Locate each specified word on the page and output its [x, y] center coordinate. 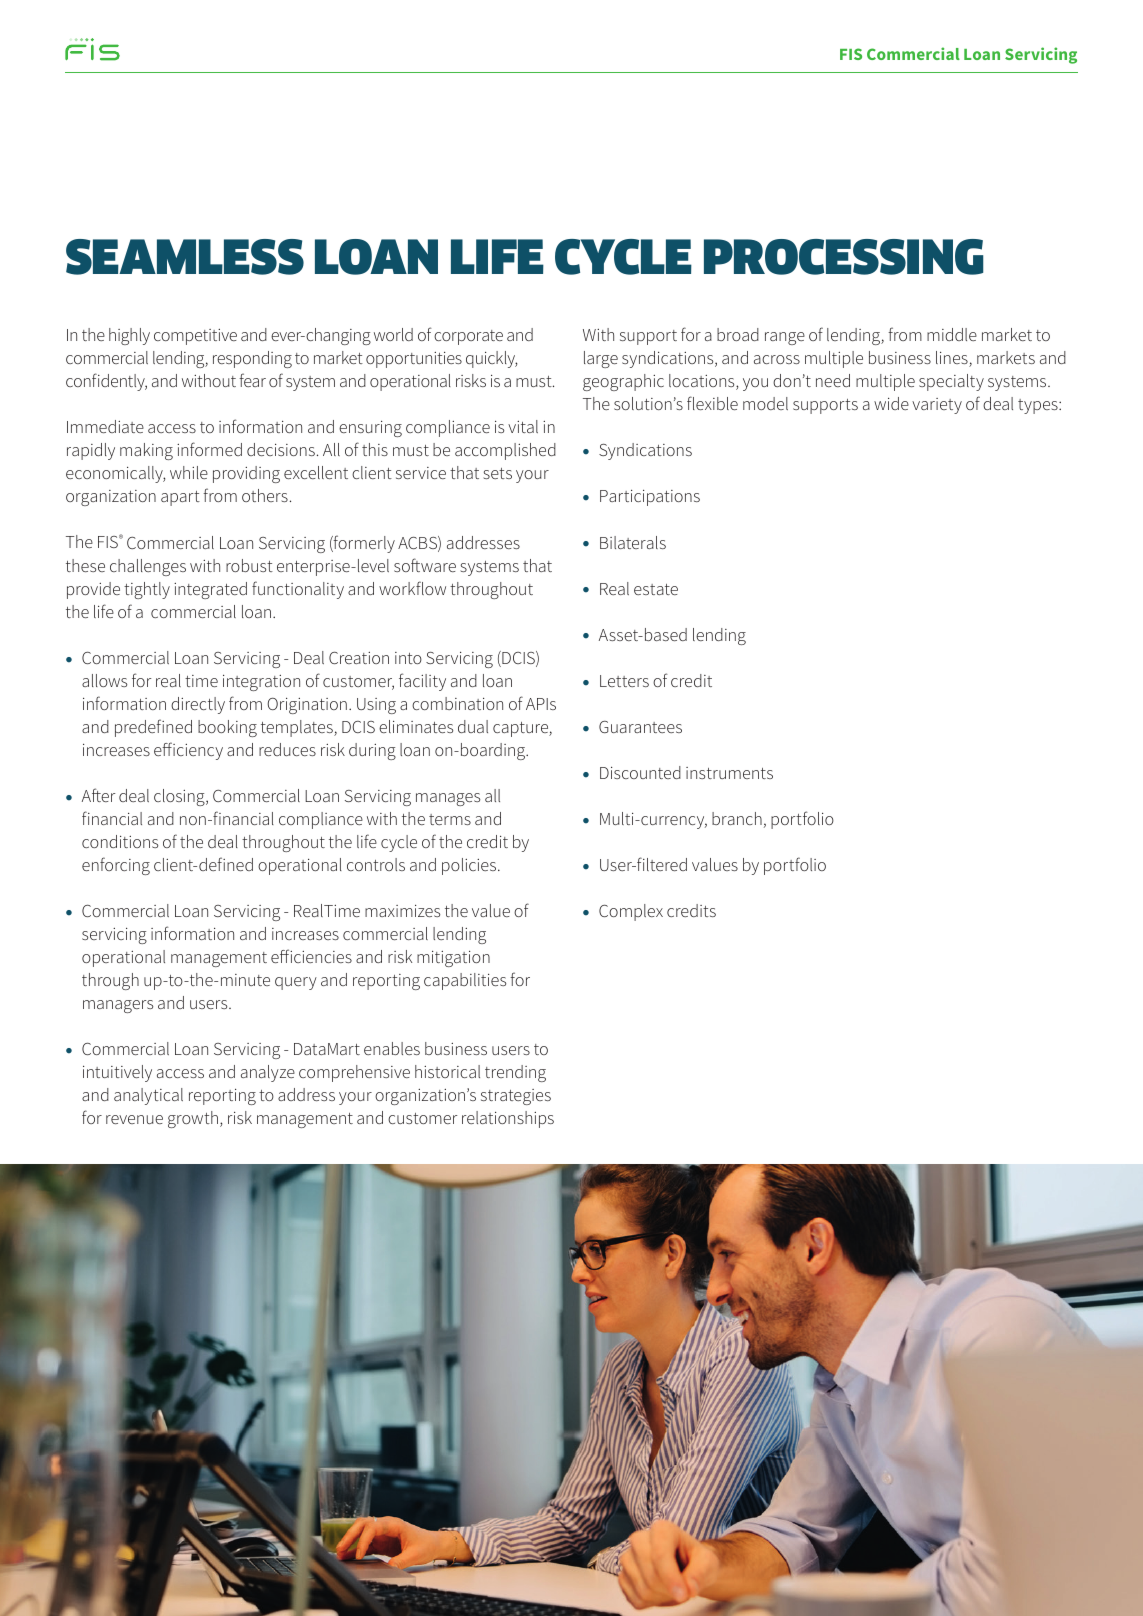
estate [656, 589]
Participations [650, 498]
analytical [148, 1096]
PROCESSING [843, 257]
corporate [468, 337]
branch [737, 818]
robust [249, 565]
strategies [516, 1097]
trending [515, 1073]
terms [450, 819]
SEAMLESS [185, 257]
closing [180, 797]
